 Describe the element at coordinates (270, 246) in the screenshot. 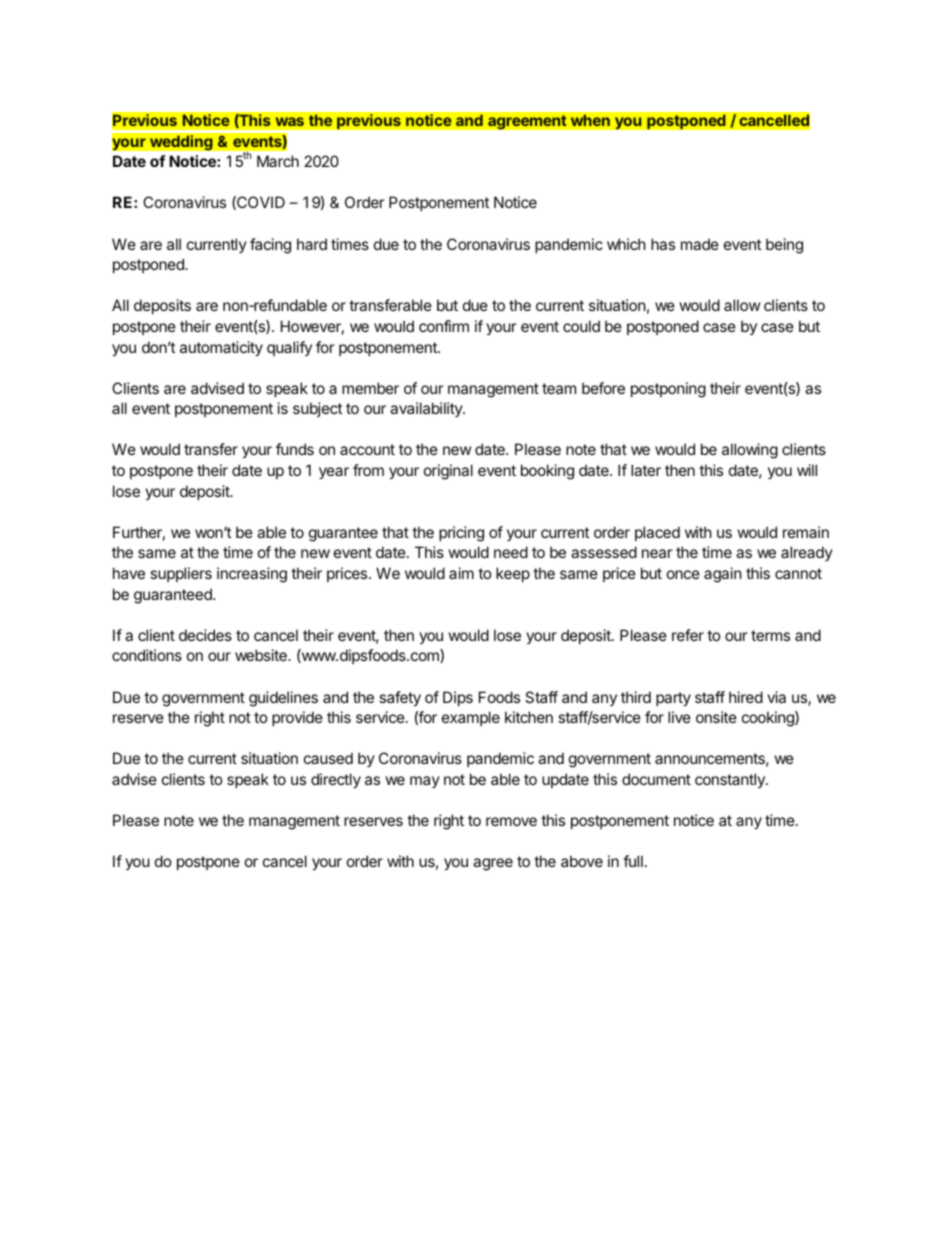

I see `facing` at that location.
